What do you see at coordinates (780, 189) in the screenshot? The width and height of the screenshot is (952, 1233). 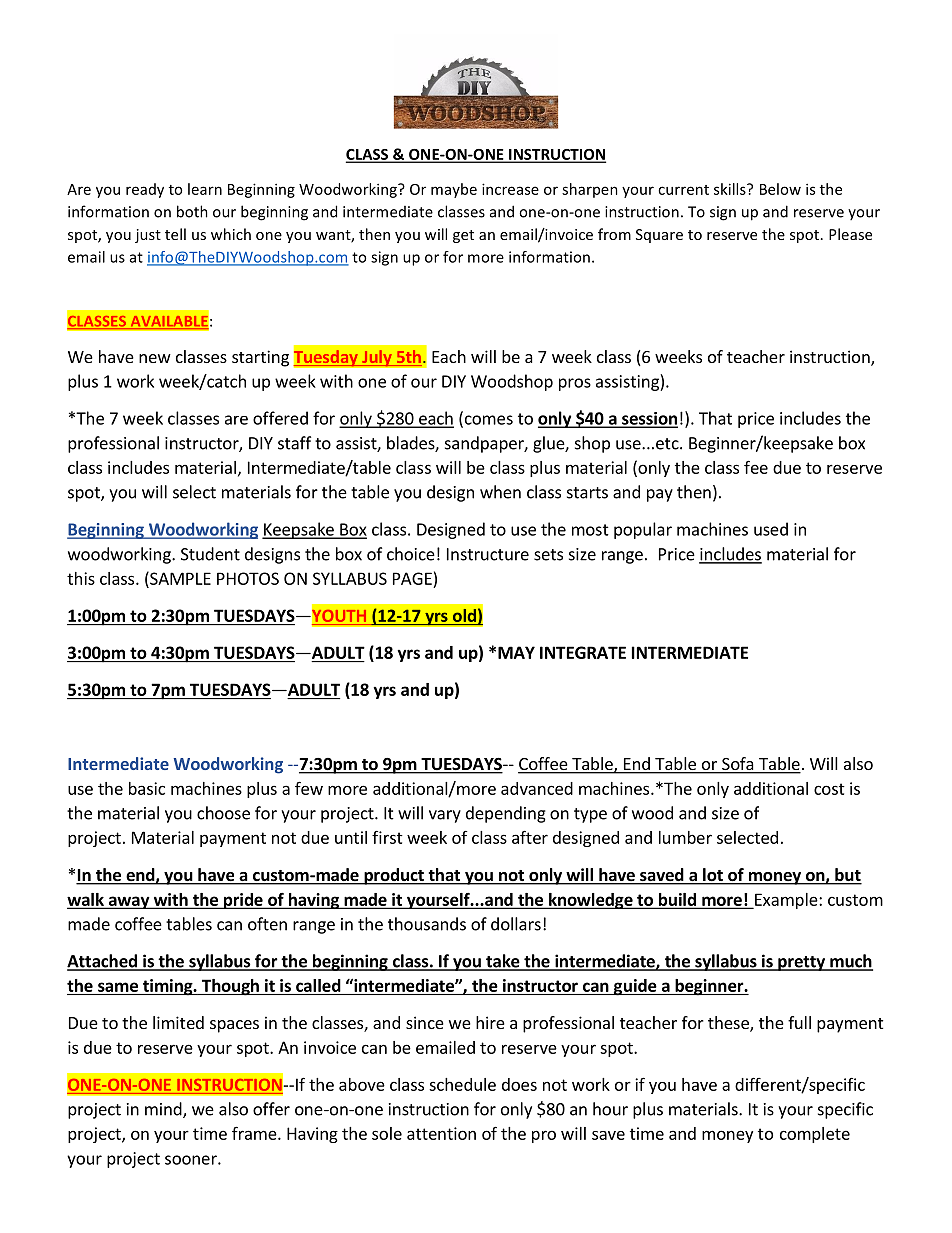 I see `Below` at bounding box center [780, 189].
